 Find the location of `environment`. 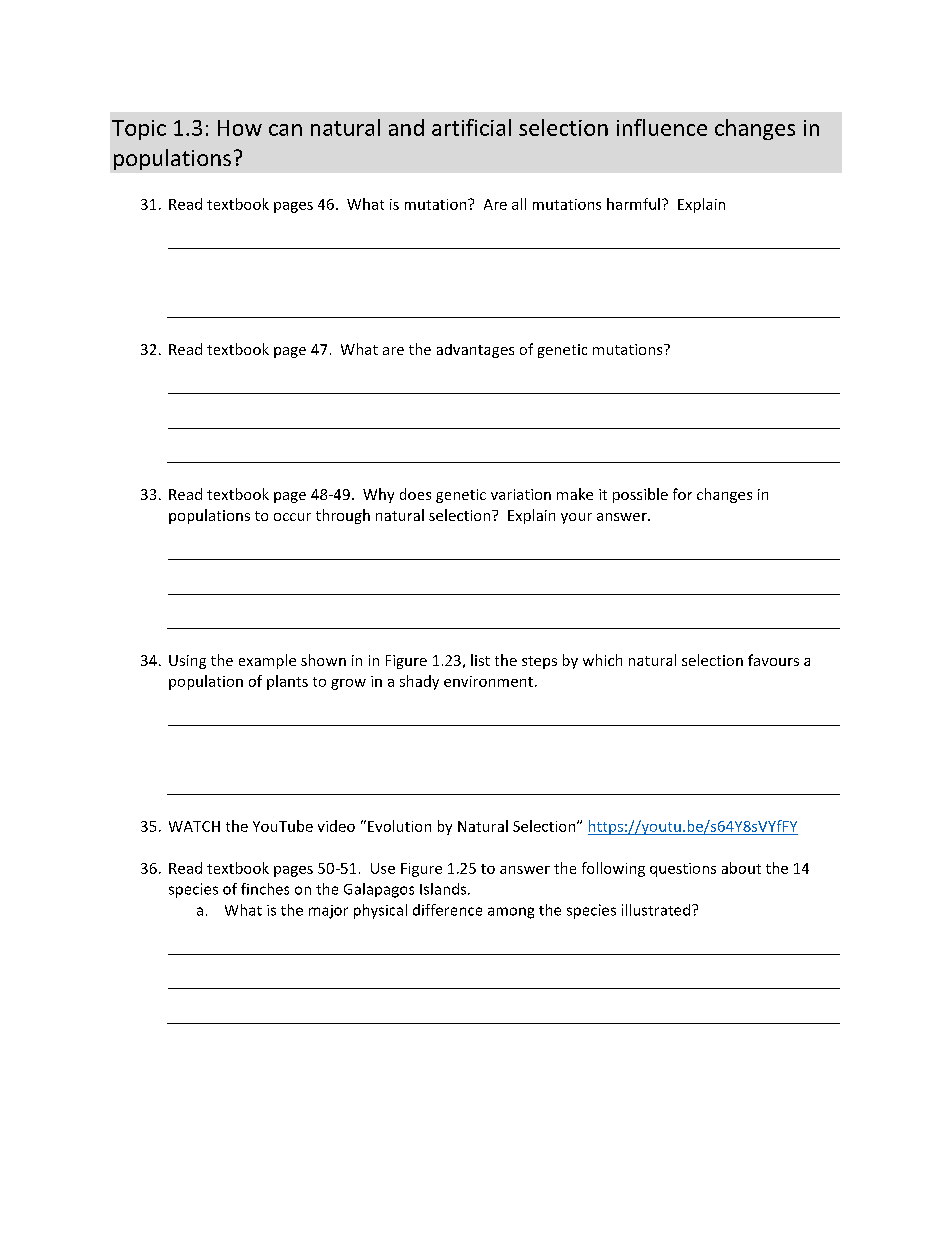

environment is located at coordinates (488, 681).
